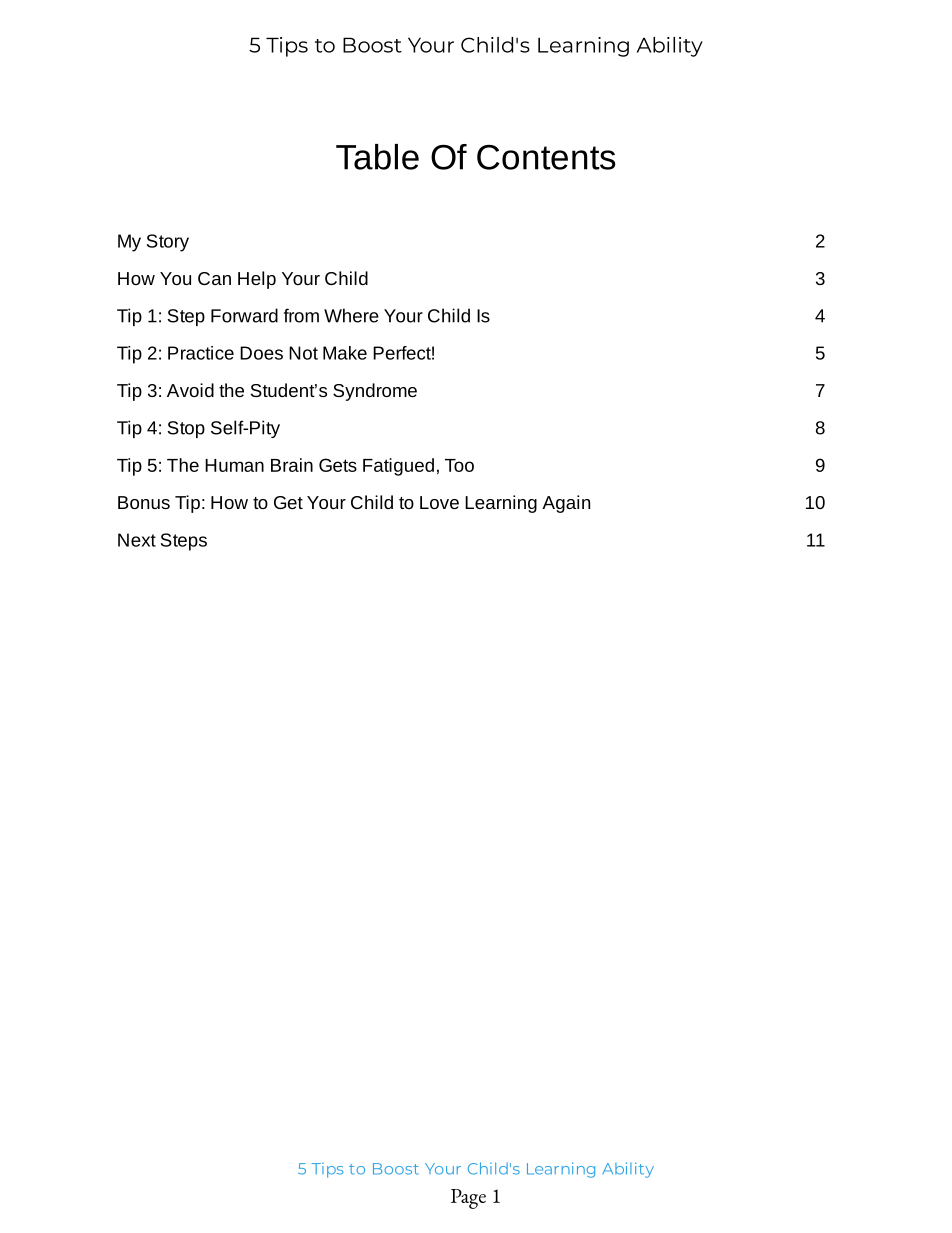 This image has width=952, height=1233. What do you see at coordinates (546, 157) in the image?
I see `Contents` at bounding box center [546, 157].
